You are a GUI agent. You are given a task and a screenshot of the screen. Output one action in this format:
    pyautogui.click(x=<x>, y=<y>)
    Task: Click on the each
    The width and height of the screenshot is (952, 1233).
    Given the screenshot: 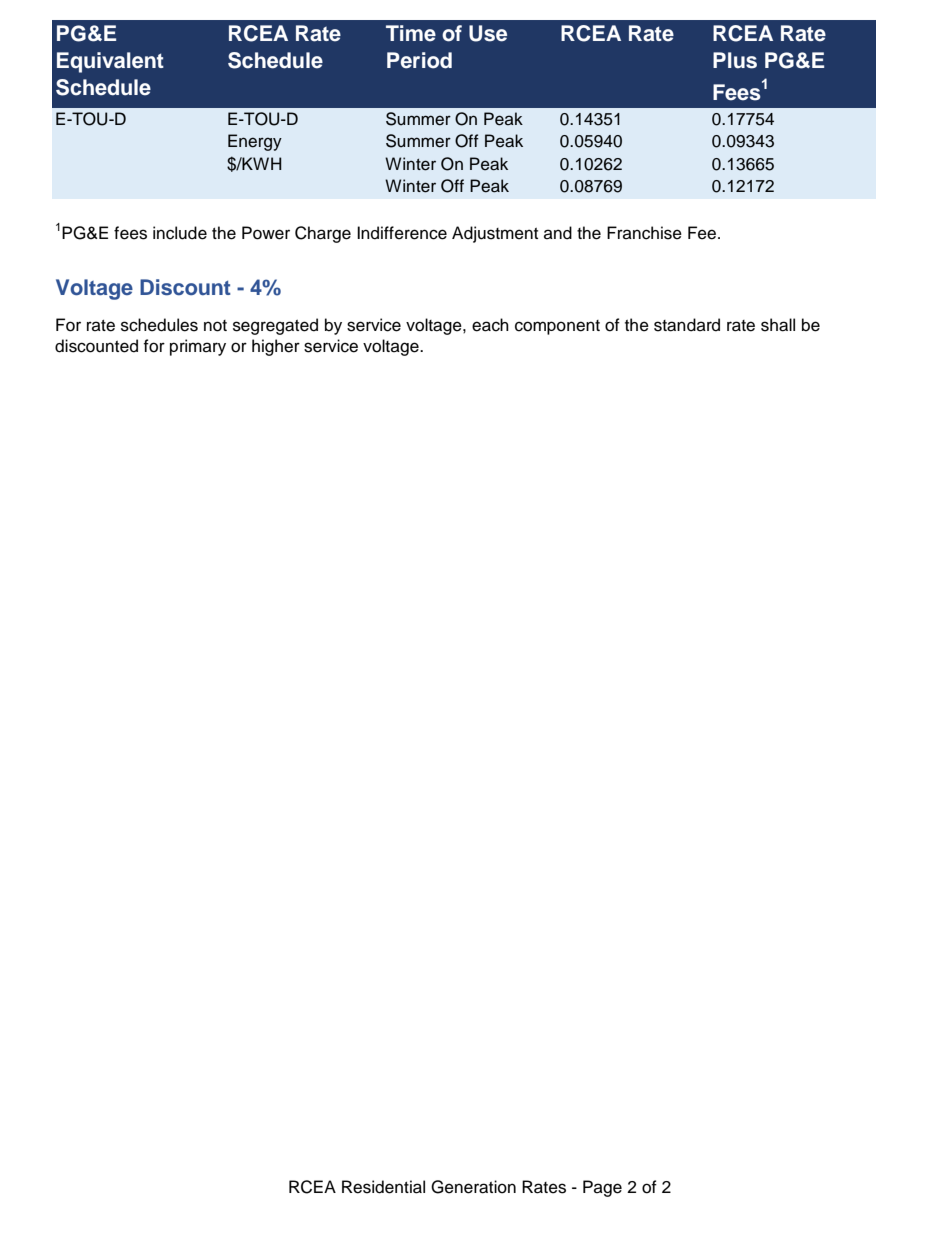 What is the action you would take?
    pyautogui.click(x=490, y=325)
